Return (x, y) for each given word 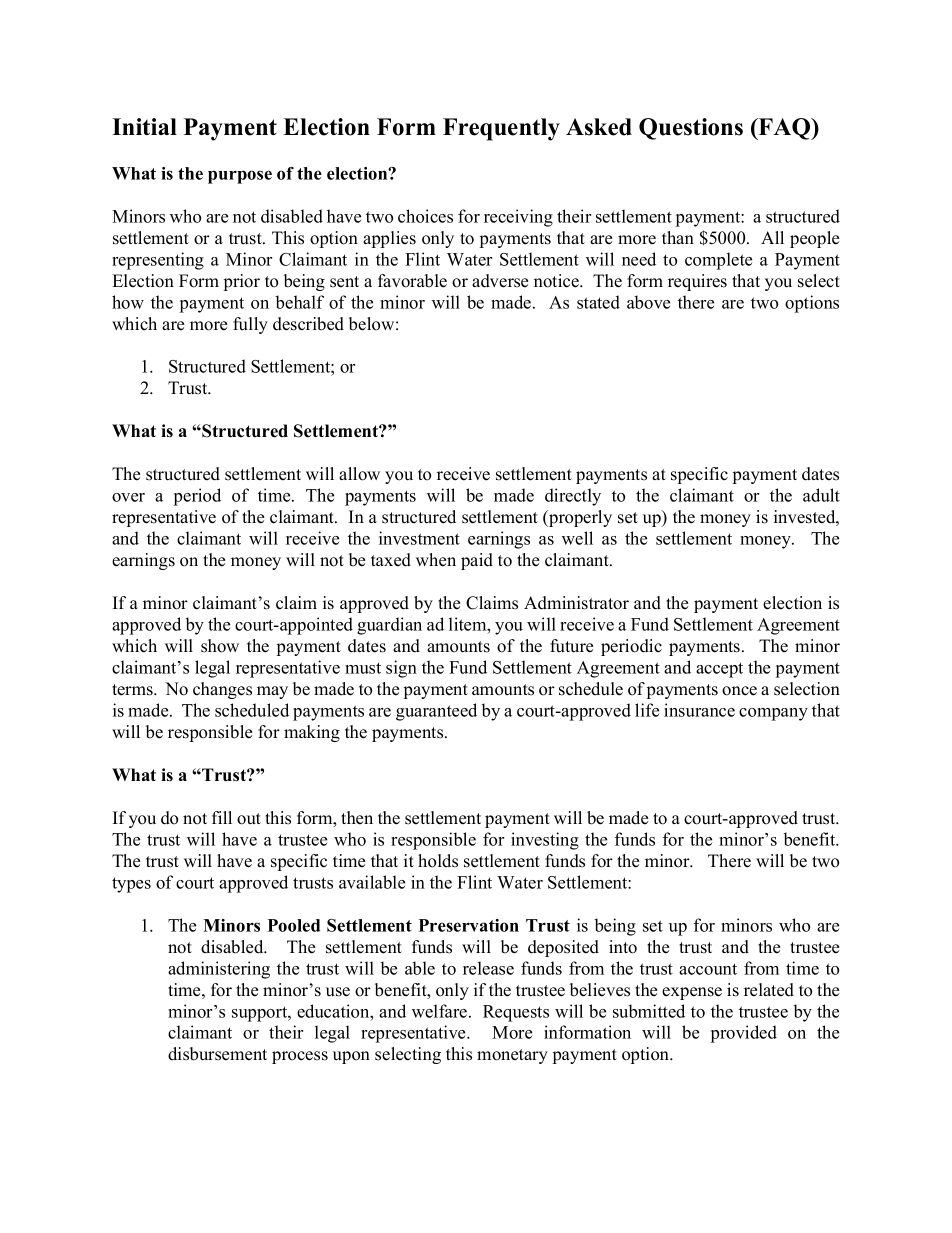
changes (222, 690)
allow (359, 474)
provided (744, 1034)
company (773, 714)
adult (821, 495)
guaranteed (436, 712)
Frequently (501, 129)
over (128, 497)
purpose (240, 177)
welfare (441, 1011)
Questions (691, 129)
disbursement (217, 1054)
